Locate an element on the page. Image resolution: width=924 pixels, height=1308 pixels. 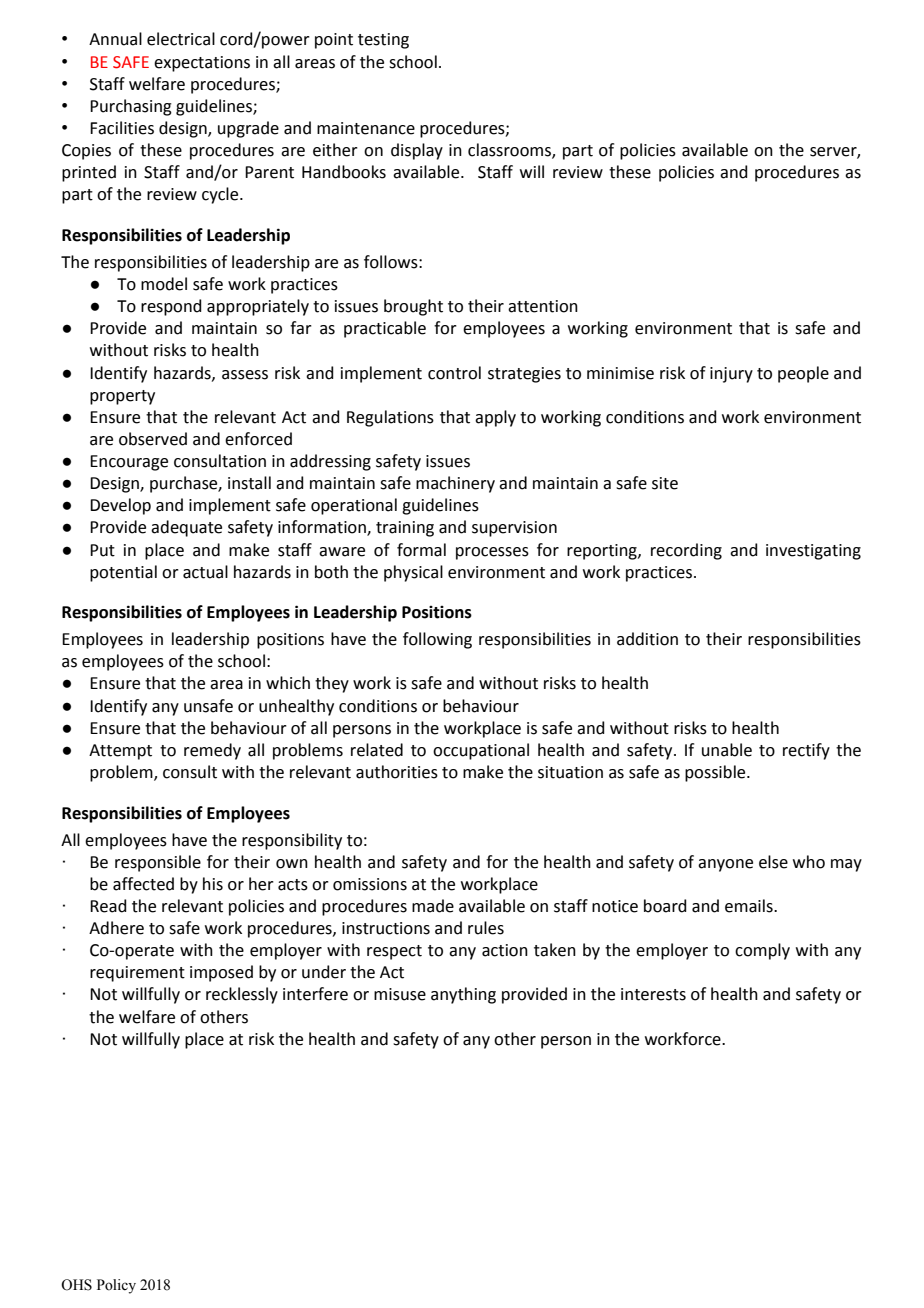
made is located at coordinates (433, 906).
